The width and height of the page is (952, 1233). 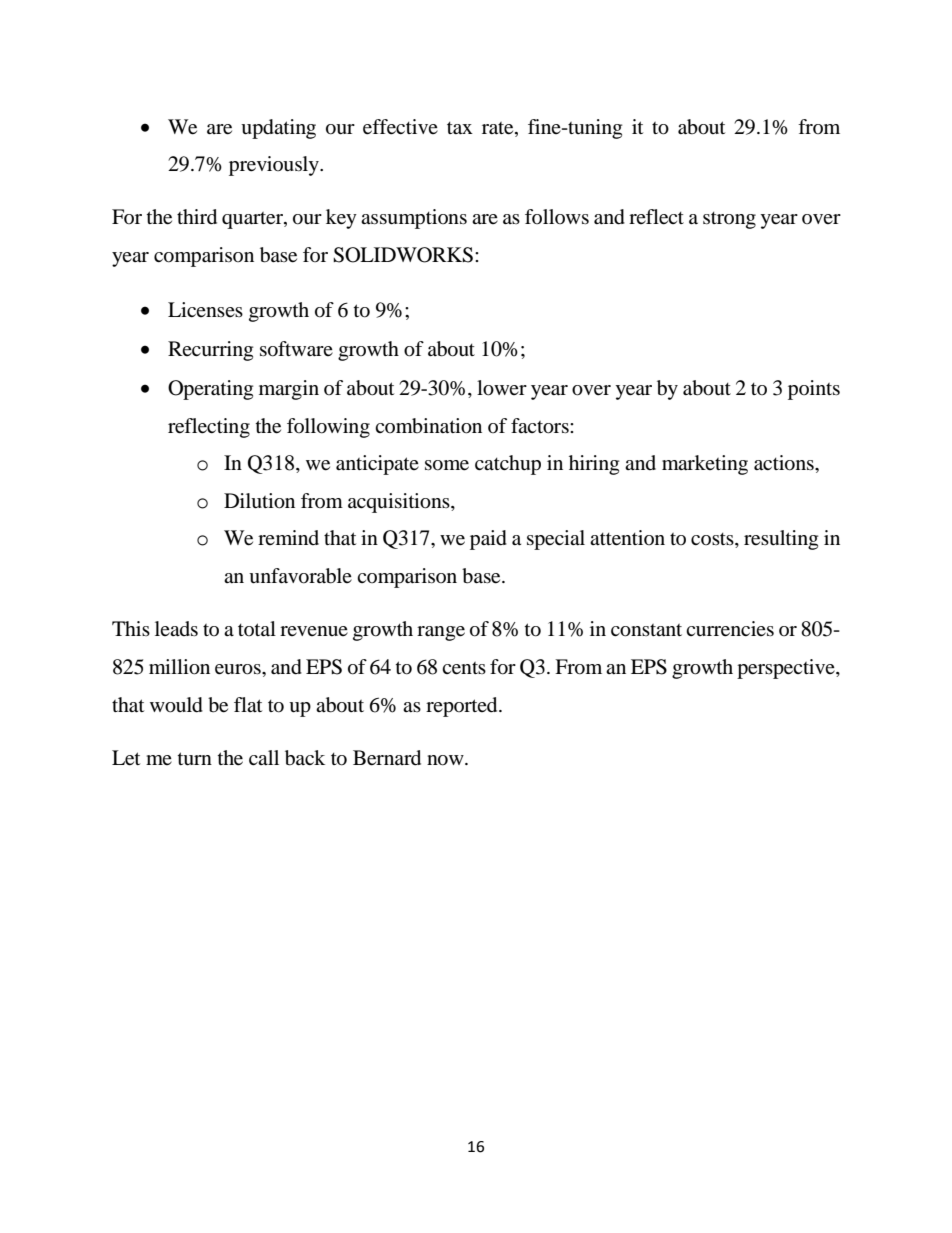 I want to click on paid, so click(x=488, y=540).
